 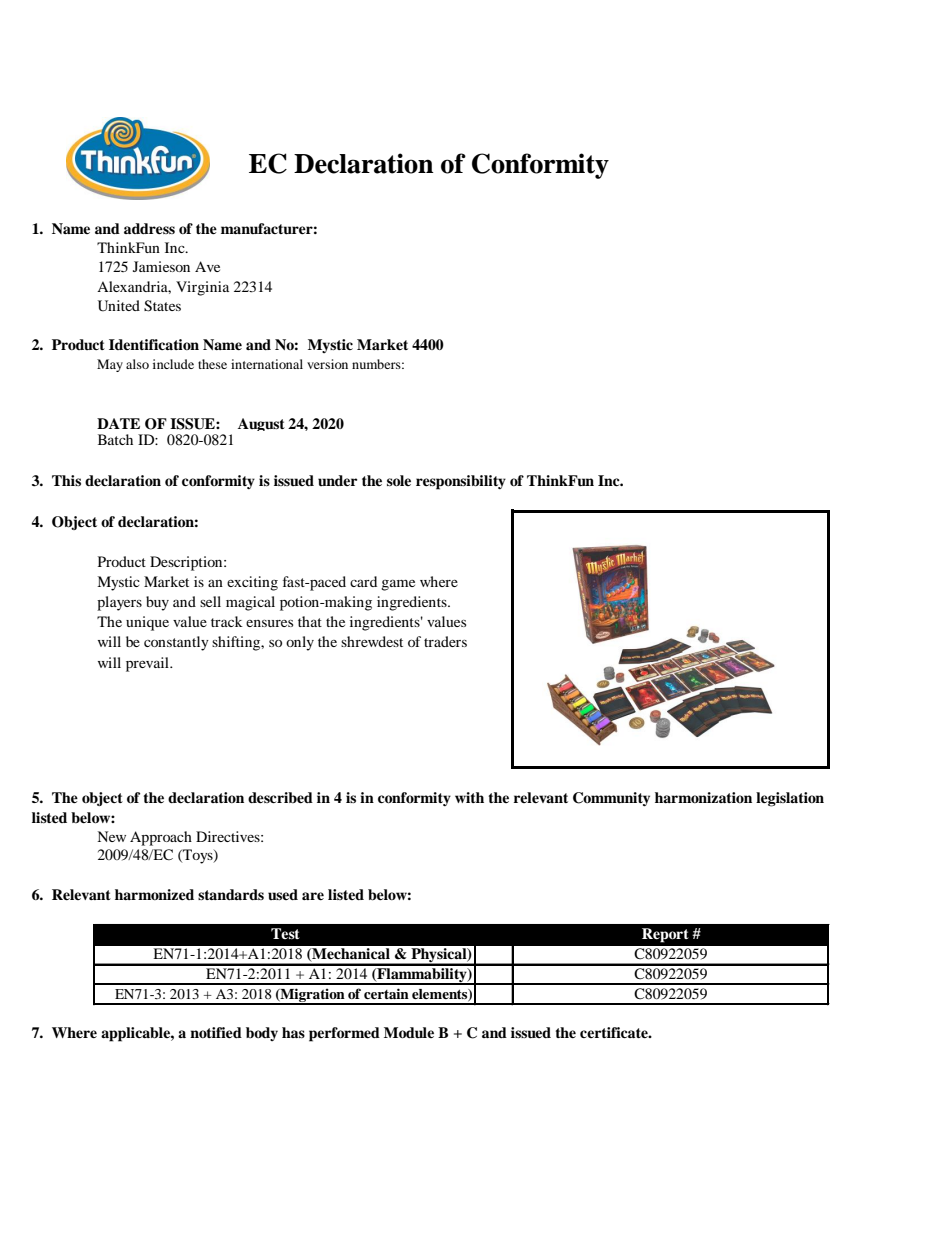 I want to click on Ave, so click(x=207, y=266).
